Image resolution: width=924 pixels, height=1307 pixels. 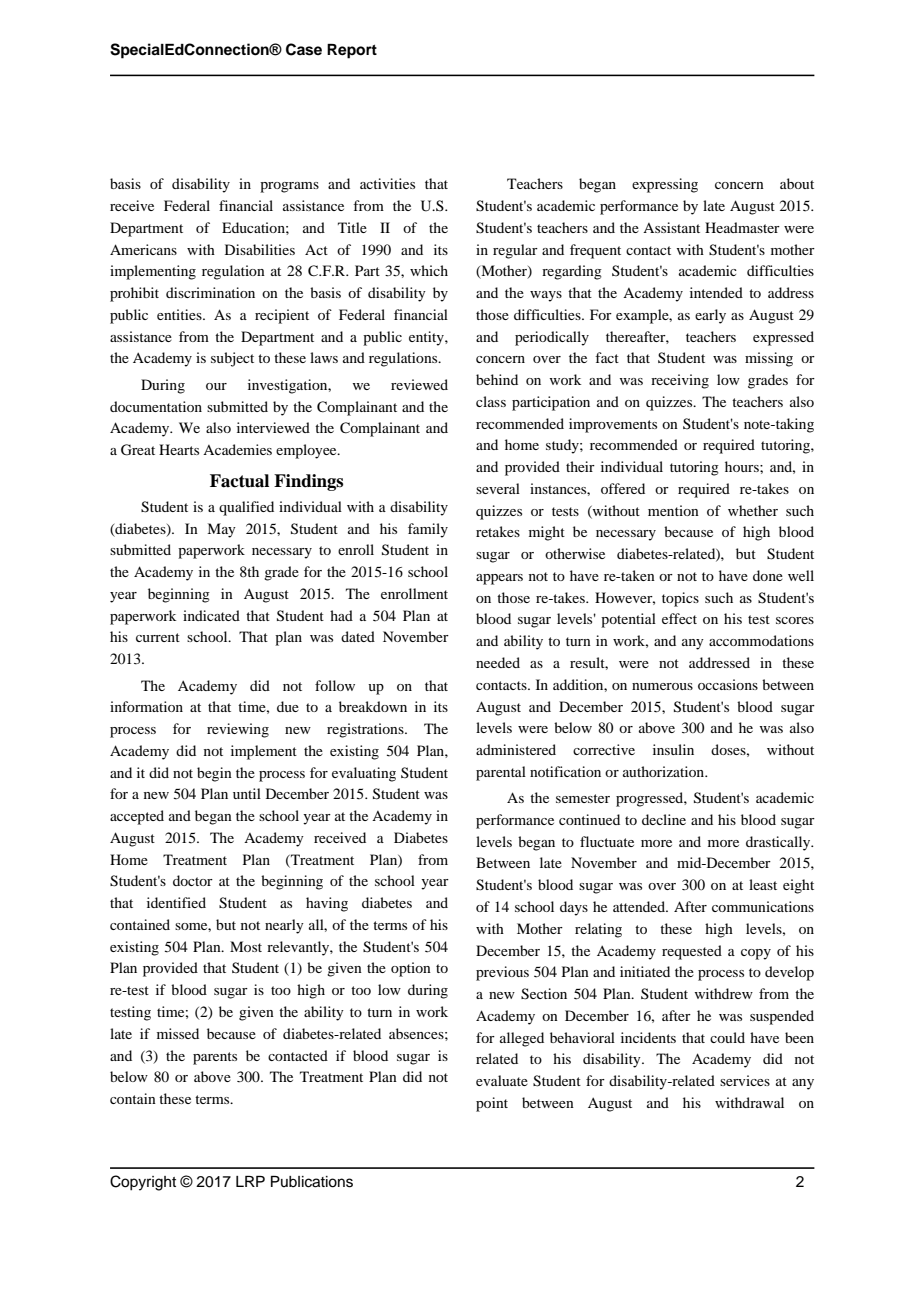 I want to click on Case, so click(x=304, y=49).
